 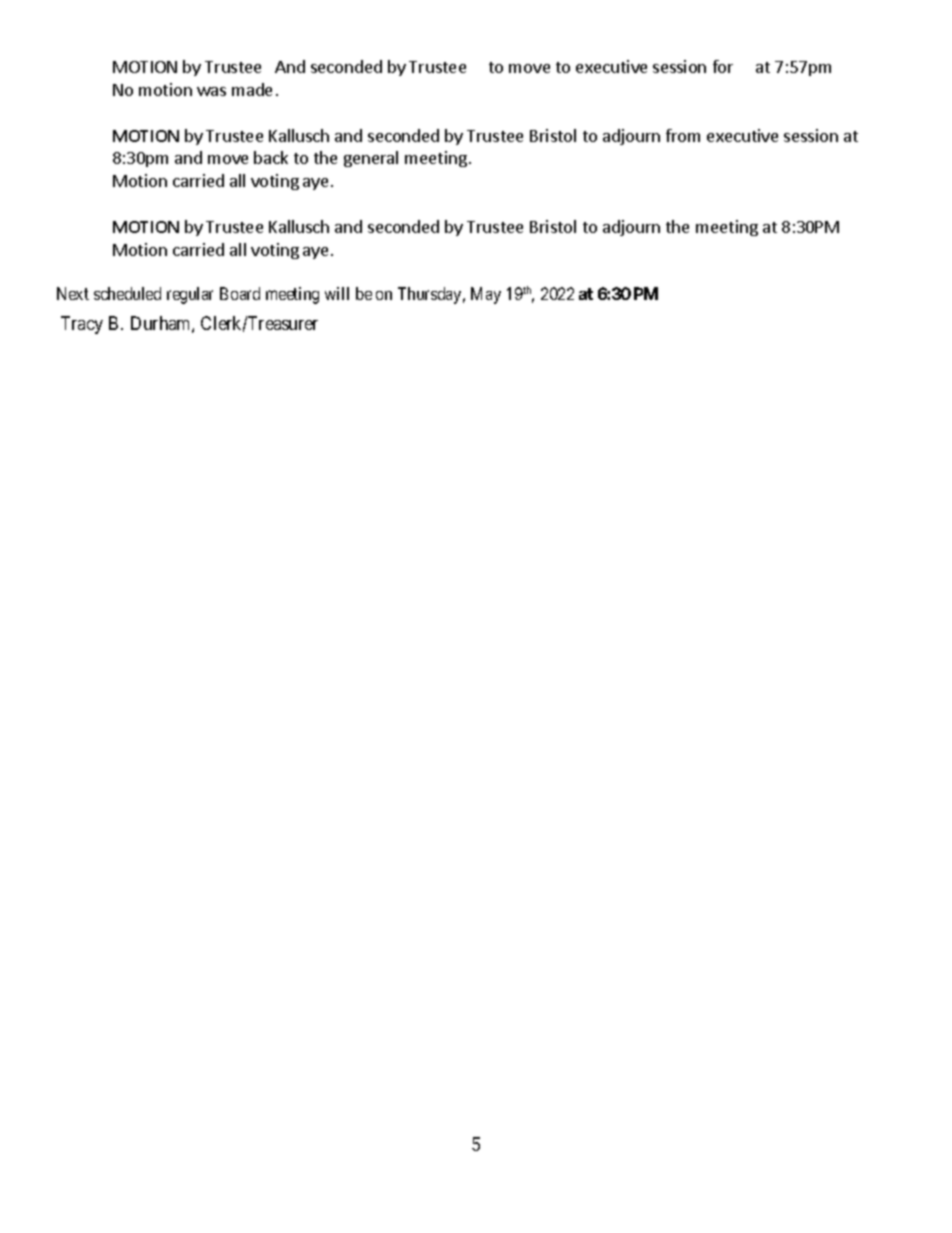 I want to click on was, so click(x=211, y=91).
